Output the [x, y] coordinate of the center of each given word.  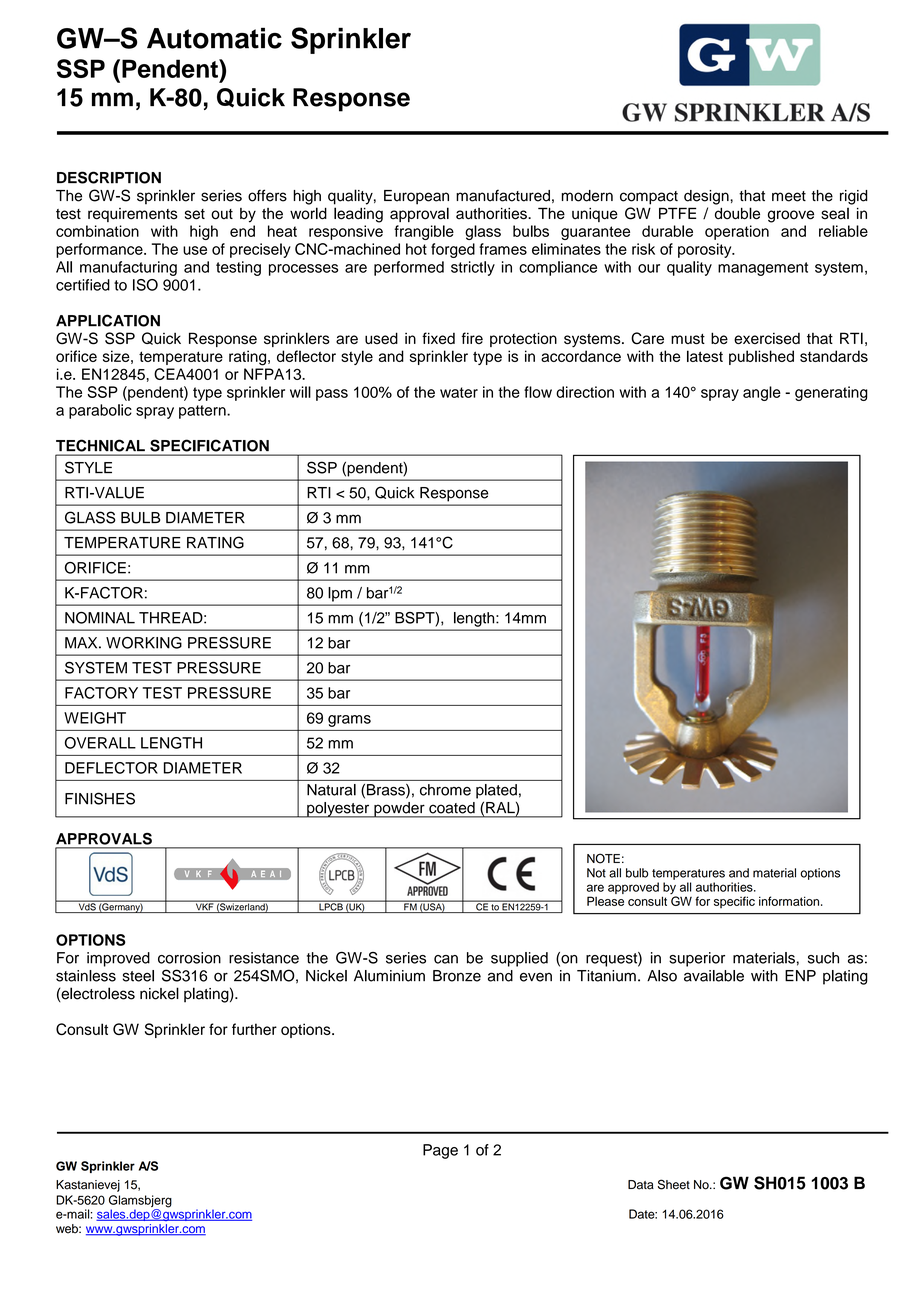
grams [349, 721]
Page [440, 1151]
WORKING [144, 643]
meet [789, 196]
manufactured [503, 195]
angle [762, 393]
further [254, 1029]
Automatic [214, 38]
